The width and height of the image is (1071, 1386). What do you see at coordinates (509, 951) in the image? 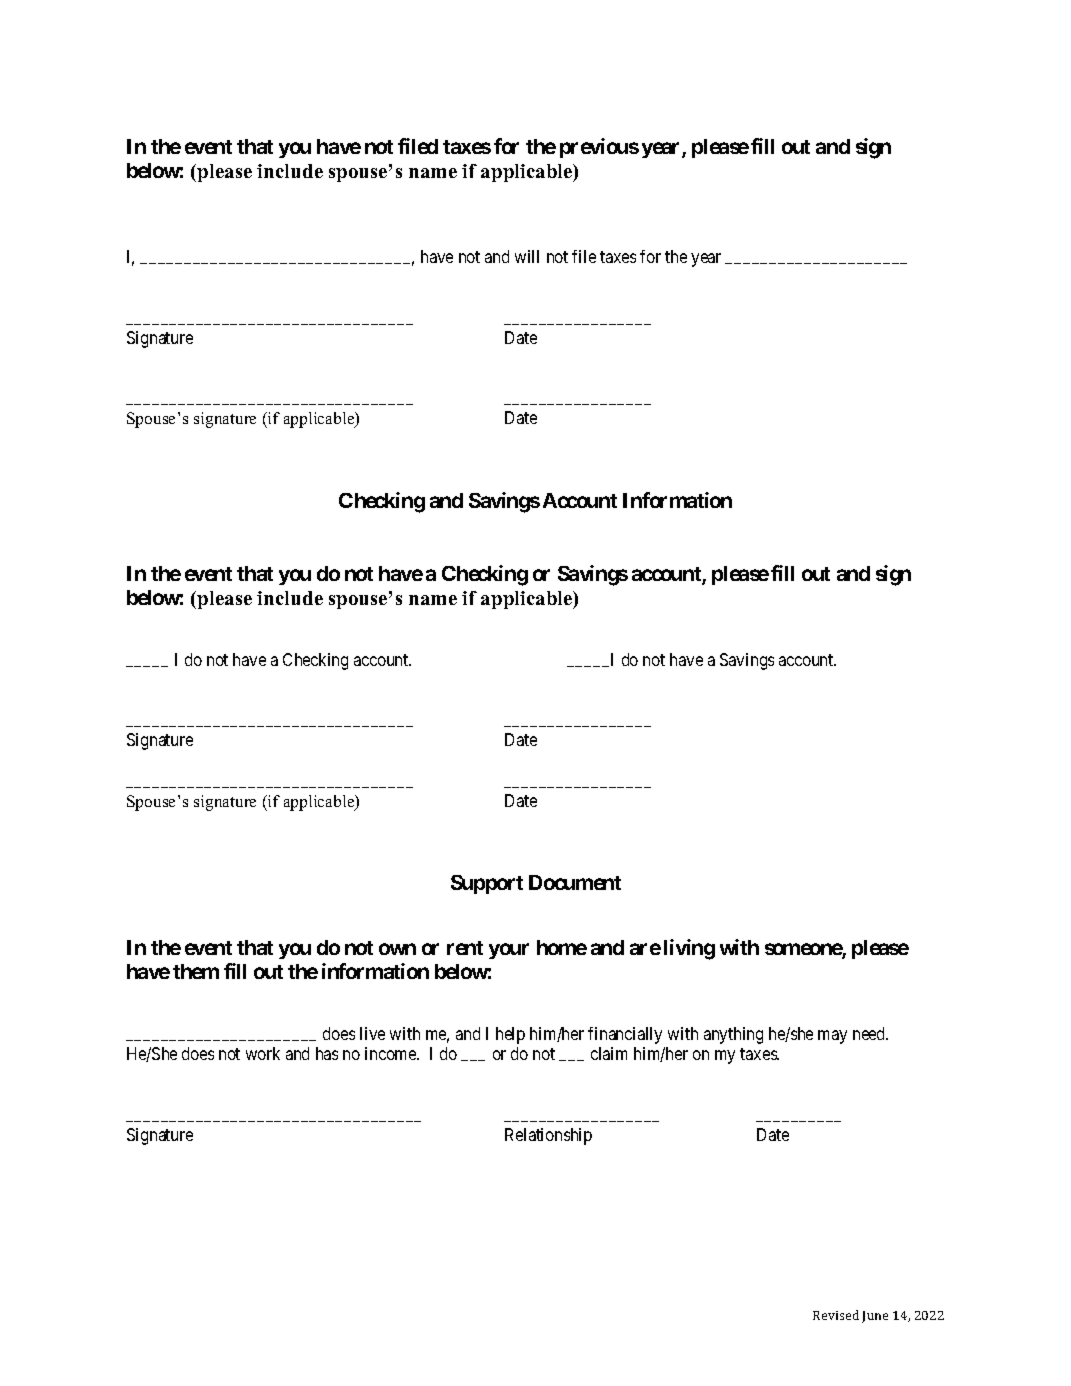
I see `your` at bounding box center [509, 951].
